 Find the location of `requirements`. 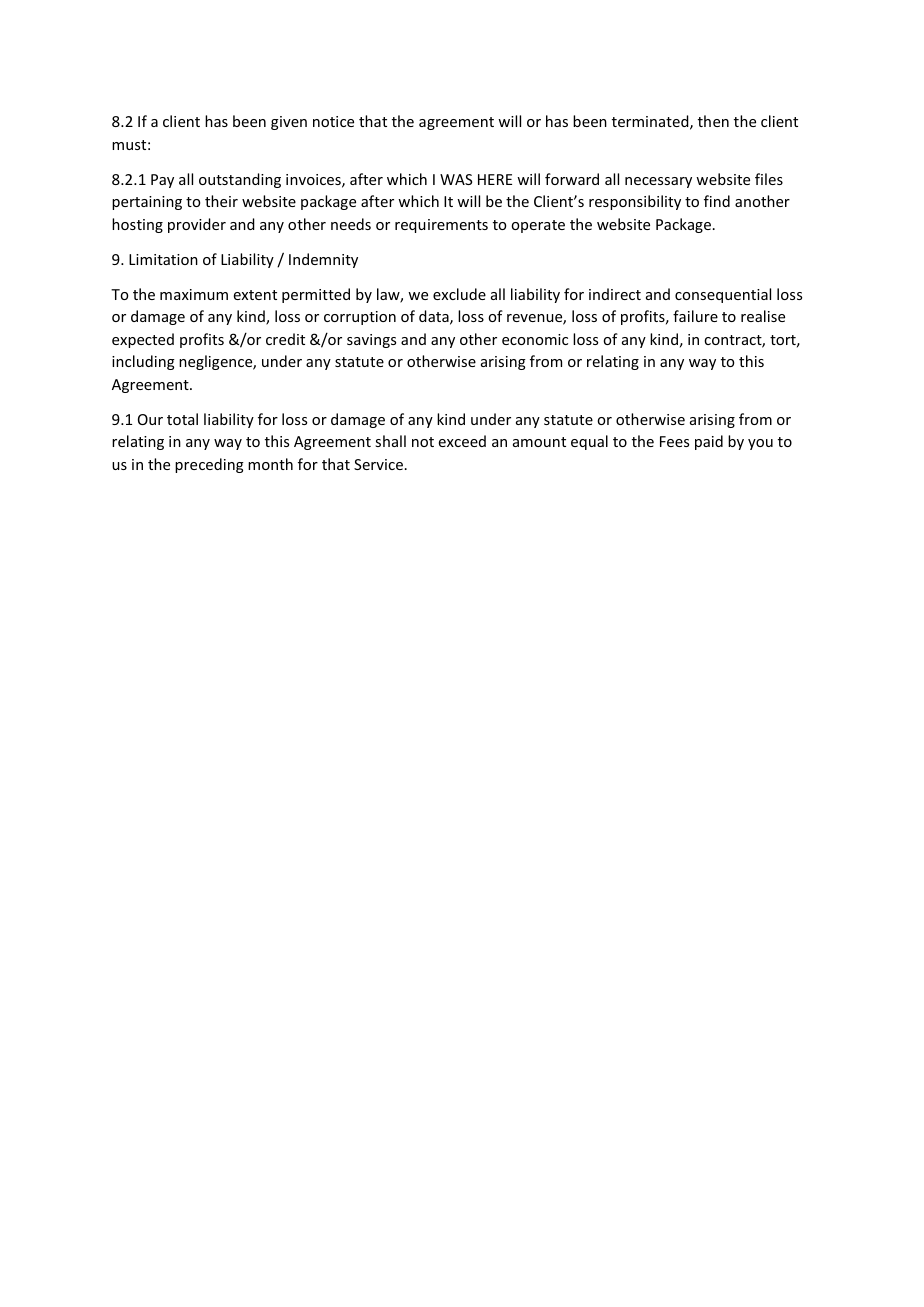

requirements is located at coordinates (441, 226).
